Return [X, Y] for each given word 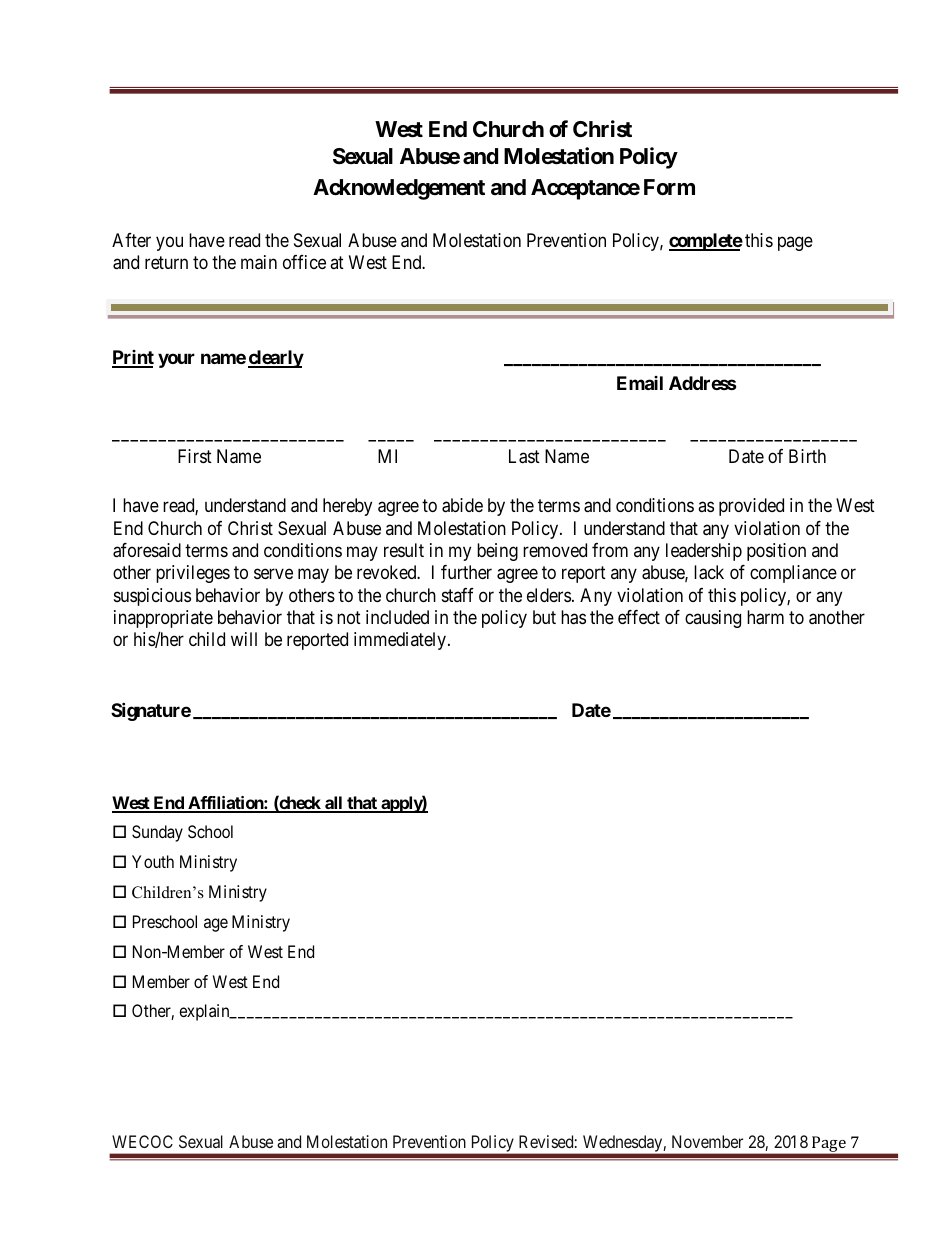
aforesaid [147, 550]
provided [751, 507]
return [166, 262]
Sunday [157, 833]
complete [706, 242]
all [334, 804]
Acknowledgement [399, 189]
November [707, 1141]
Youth [153, 861]
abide [462, 505]
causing [713, 619]
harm [765, 617]
